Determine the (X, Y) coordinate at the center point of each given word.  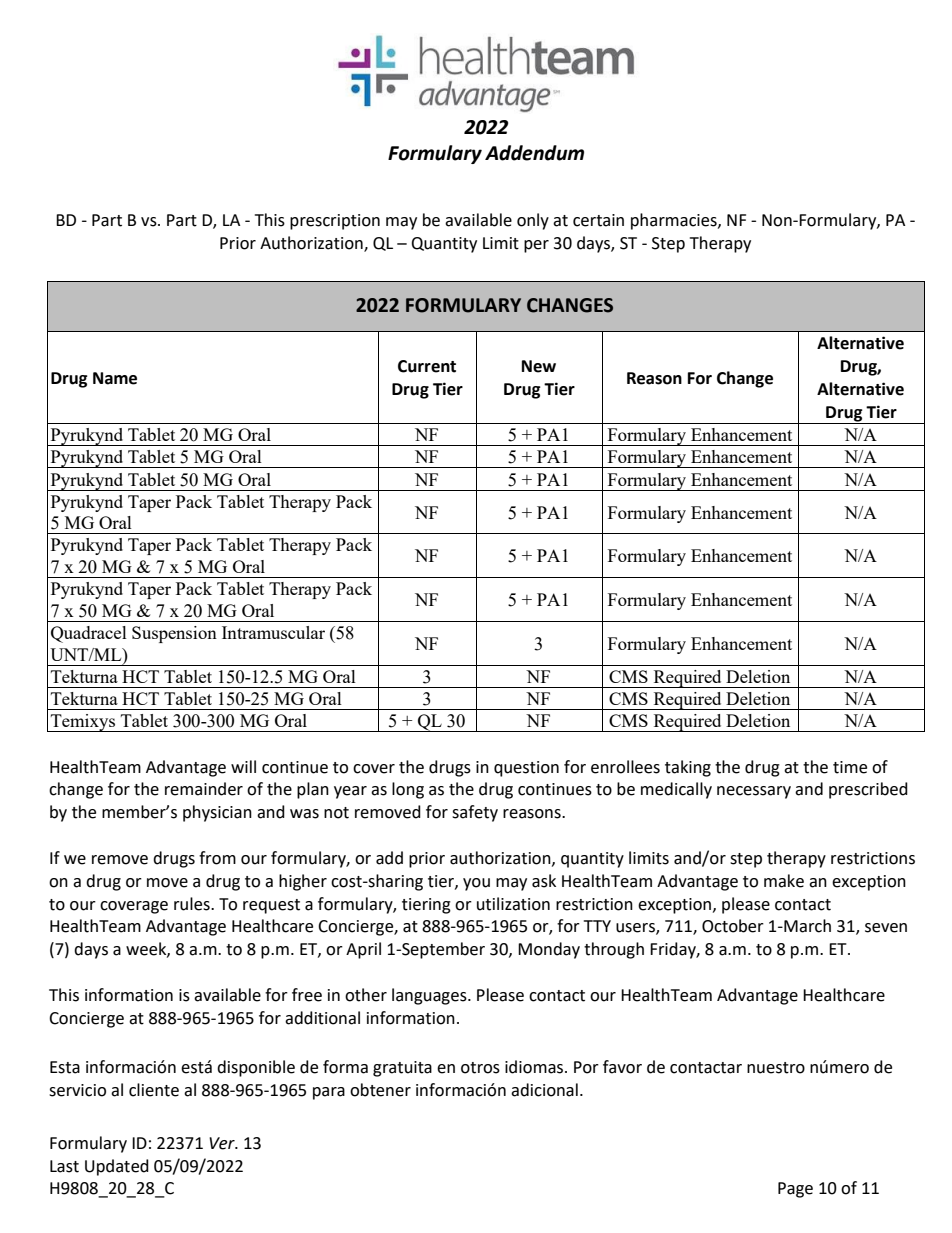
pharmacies (675, 221)
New (539, 366)
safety (475, 813)
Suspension (174, 634)
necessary (754, 792)
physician (217, 813)
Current (427, 366)
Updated (117, 1167)
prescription (335, 222)
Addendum (534, 153)
